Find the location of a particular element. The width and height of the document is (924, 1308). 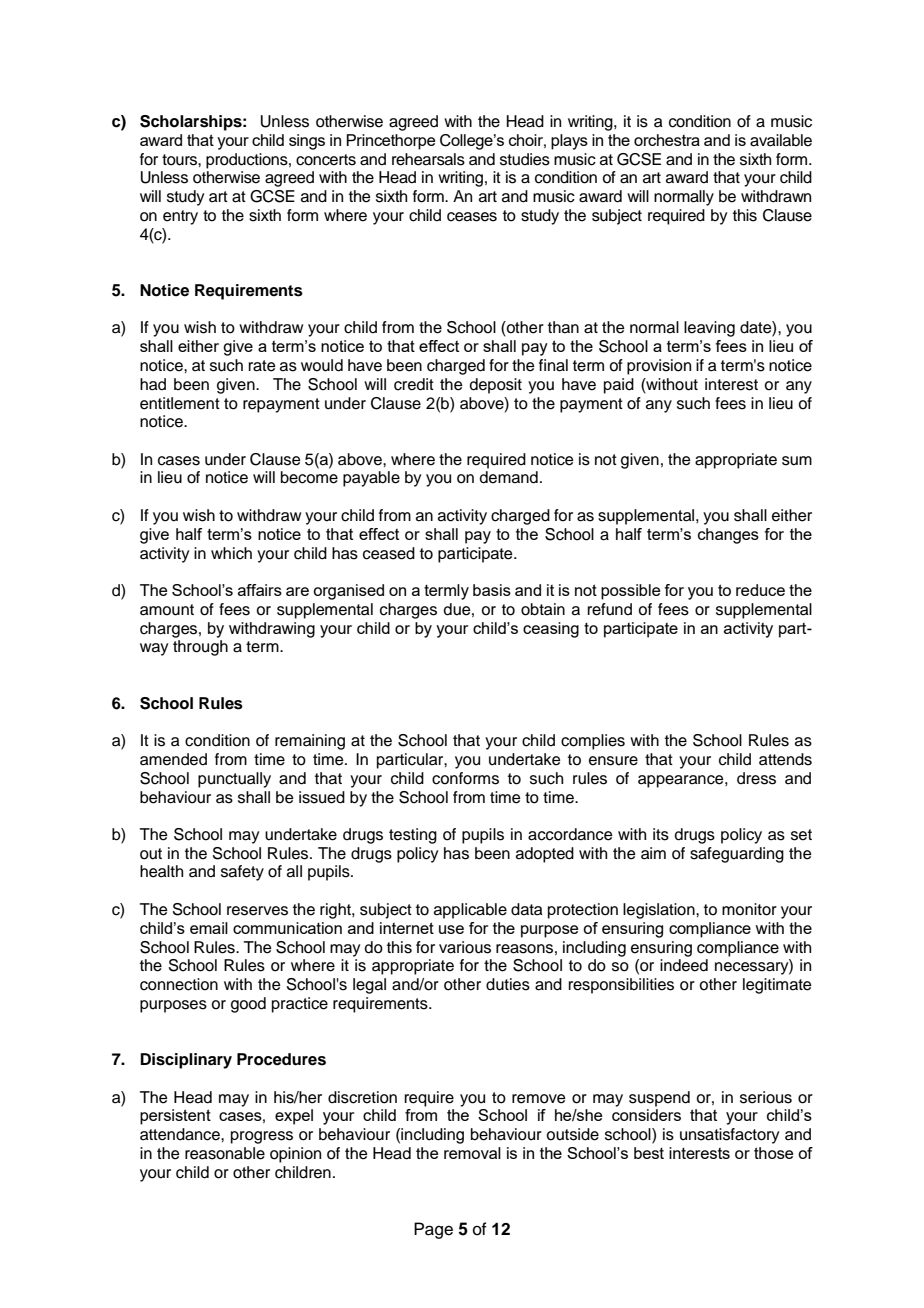

basis is located at coordinates (492, 590).
